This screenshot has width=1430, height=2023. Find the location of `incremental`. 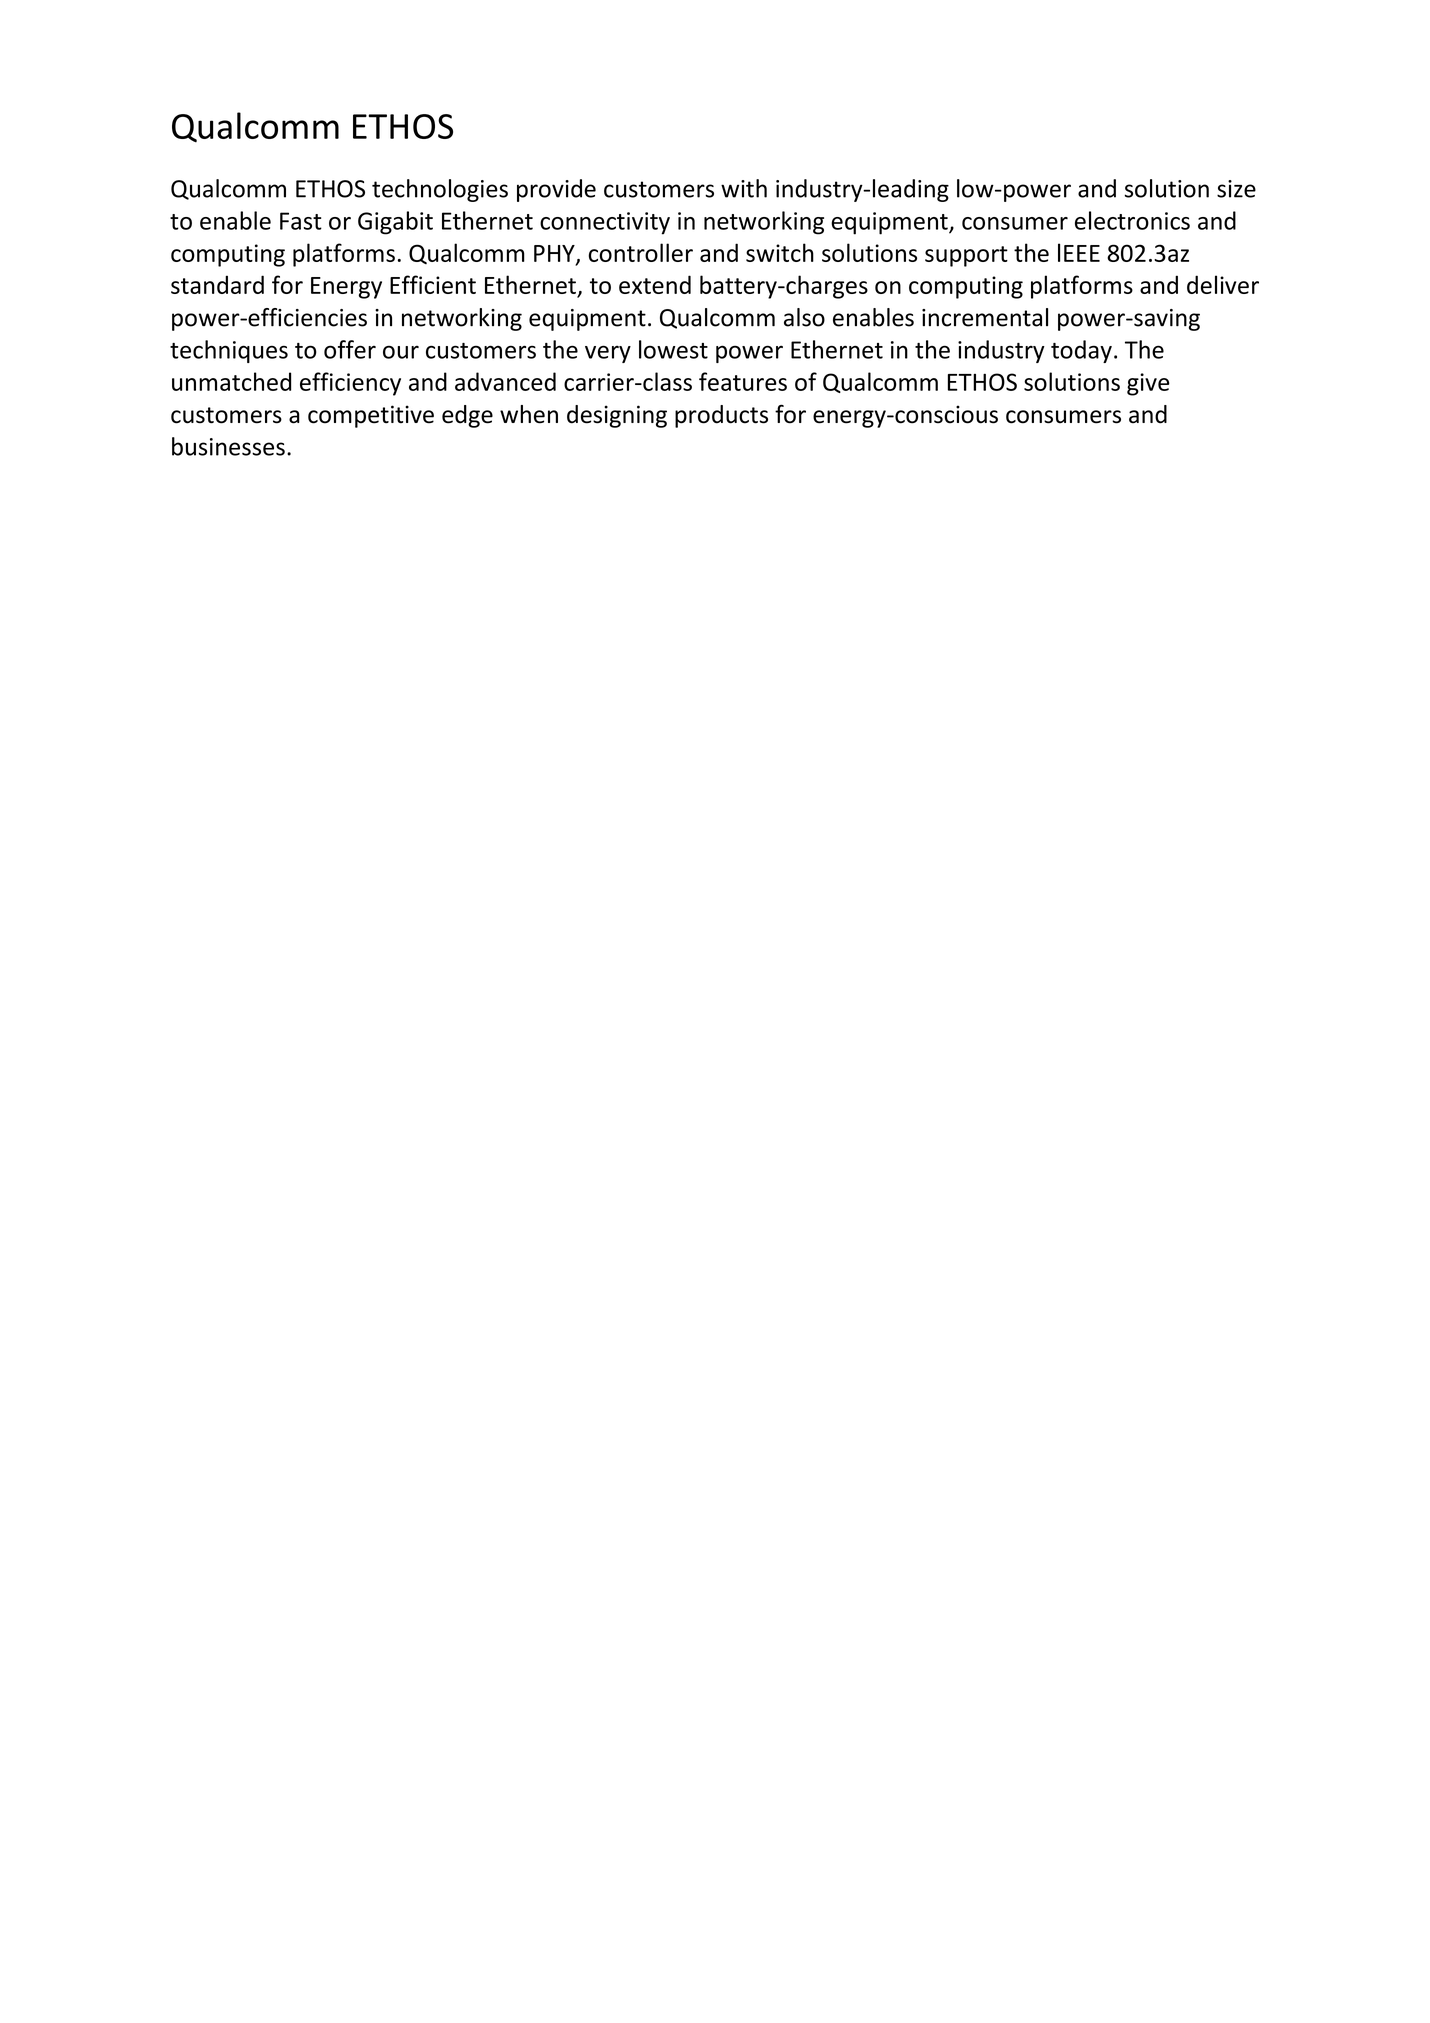

incremental is located at coordinates (985, 317).
